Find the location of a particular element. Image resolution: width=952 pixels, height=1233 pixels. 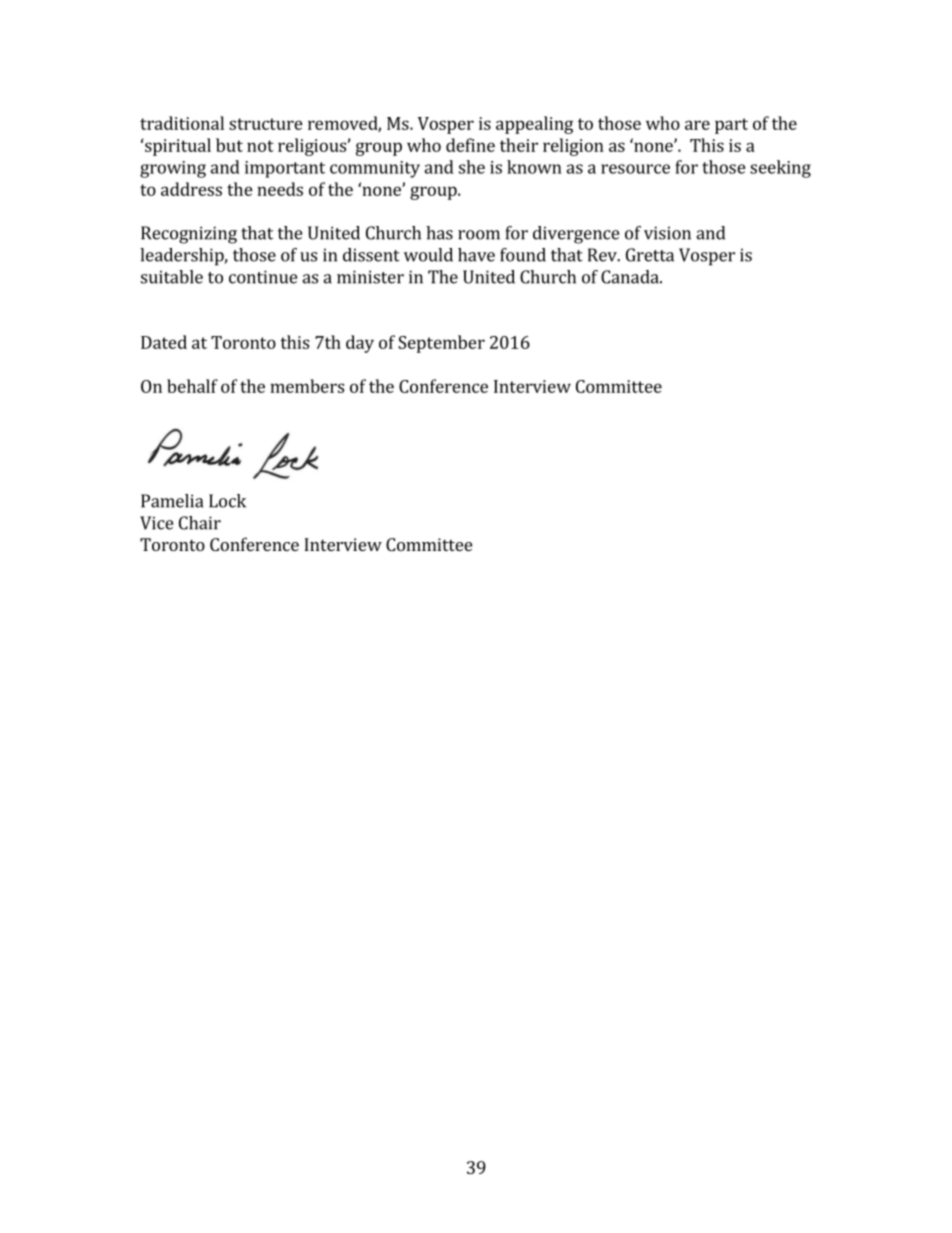

are is located at coordinates (697, 125).
